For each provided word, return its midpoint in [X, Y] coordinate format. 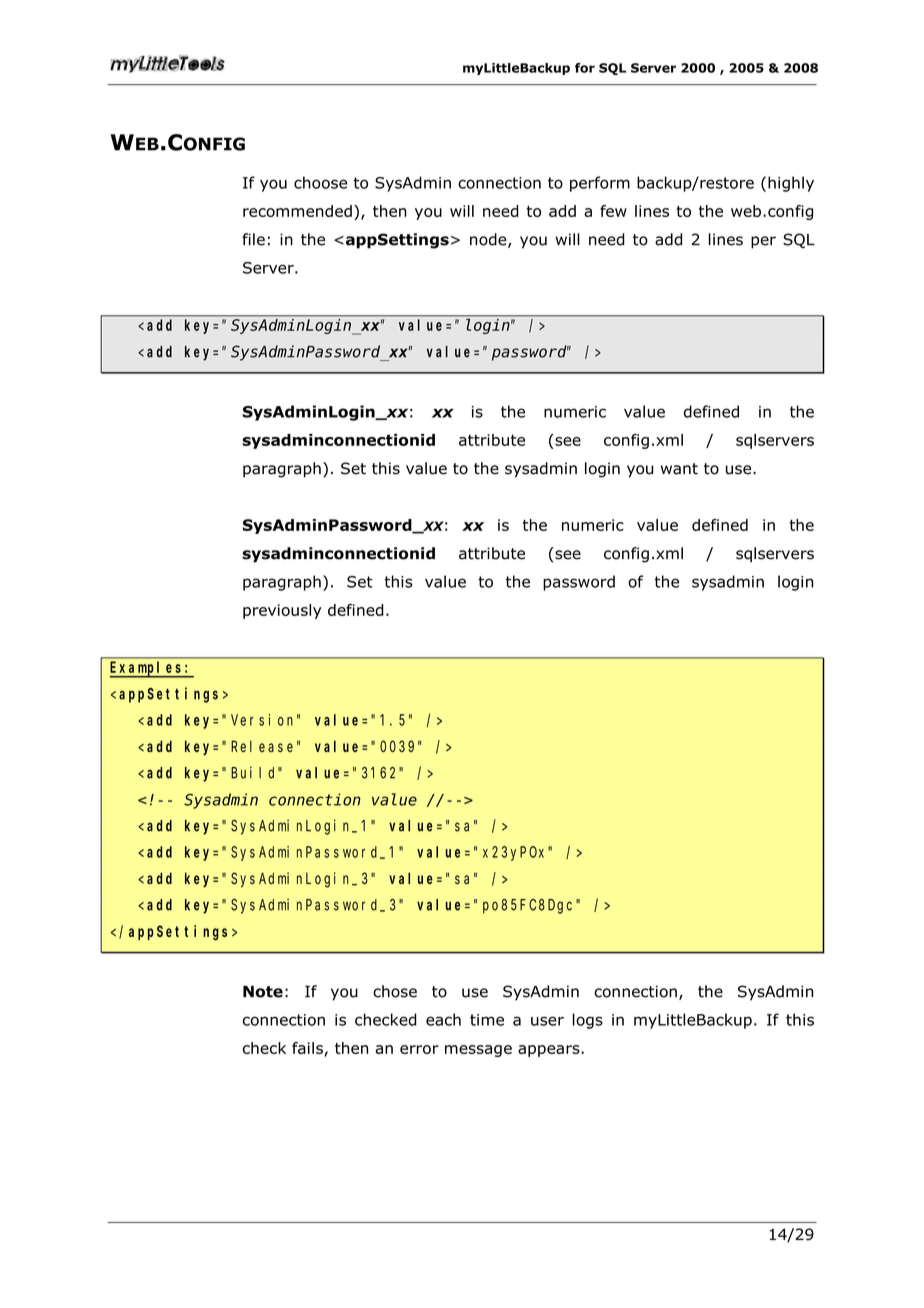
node [489, 240]
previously [282, 611]
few [613, 211]
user [547, 1021]
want [679, 469]
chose [395, 991]
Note [263, 992]
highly [791, 184]
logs [588, 1021]
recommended [297, 211]
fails [307, 1048]
